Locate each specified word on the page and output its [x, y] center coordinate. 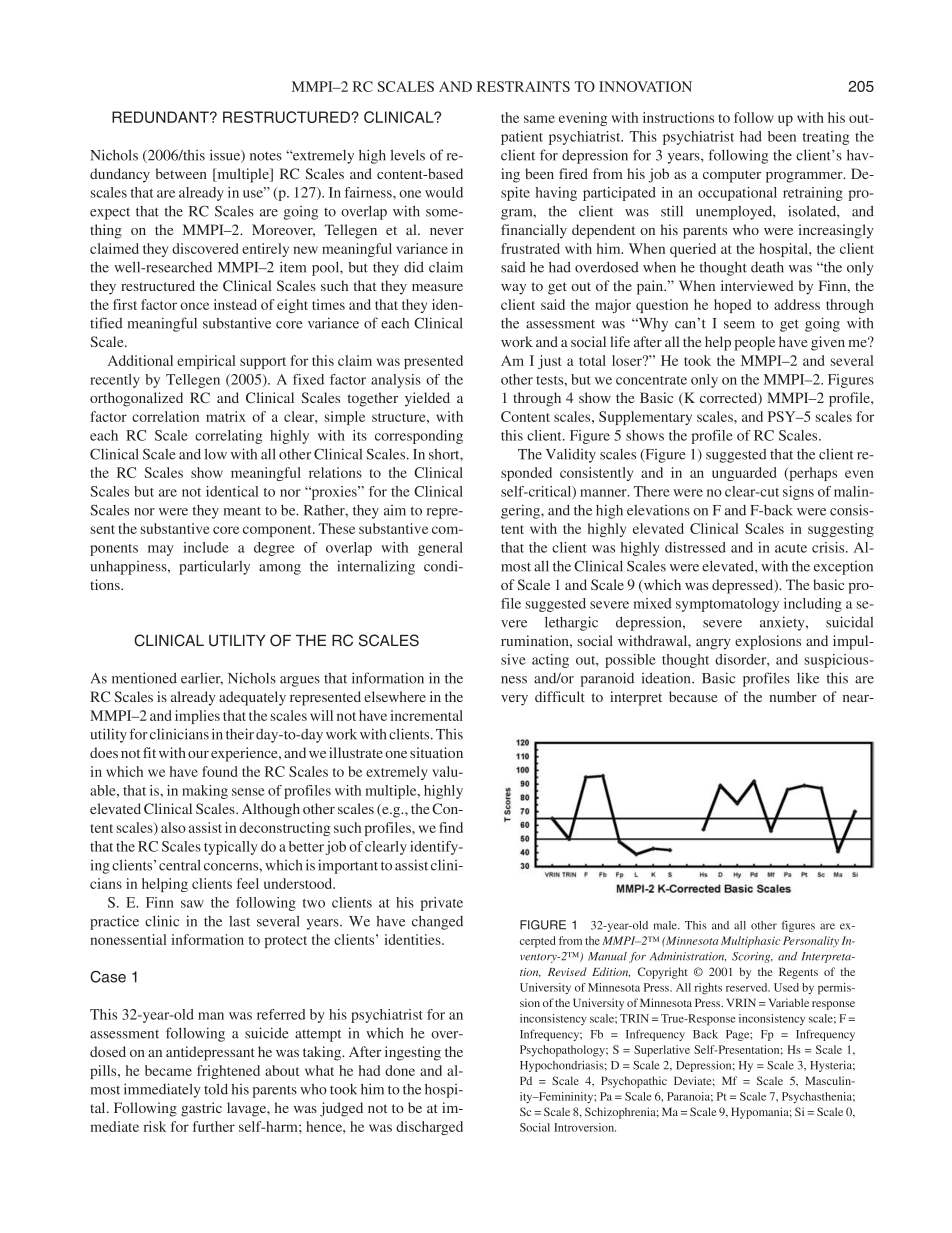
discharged [429, 1128]
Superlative [662, 1051]
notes [266, 156]
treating [826, 138]
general [440, 549]
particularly [214, 567]
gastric [201, 1109]
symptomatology [727, 605]
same [539, 119]
